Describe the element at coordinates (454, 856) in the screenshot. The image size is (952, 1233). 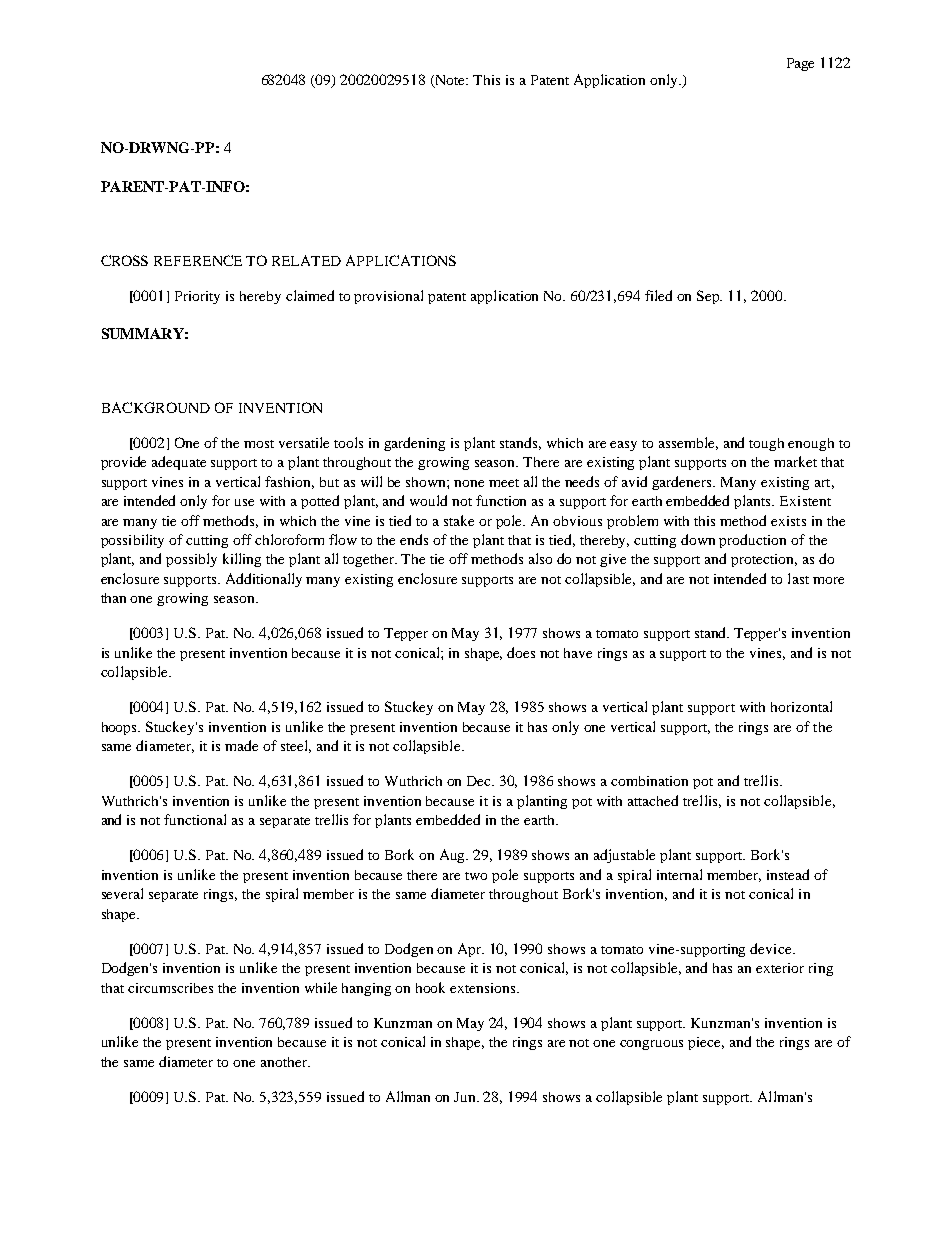
I see `Aug` at that location.
